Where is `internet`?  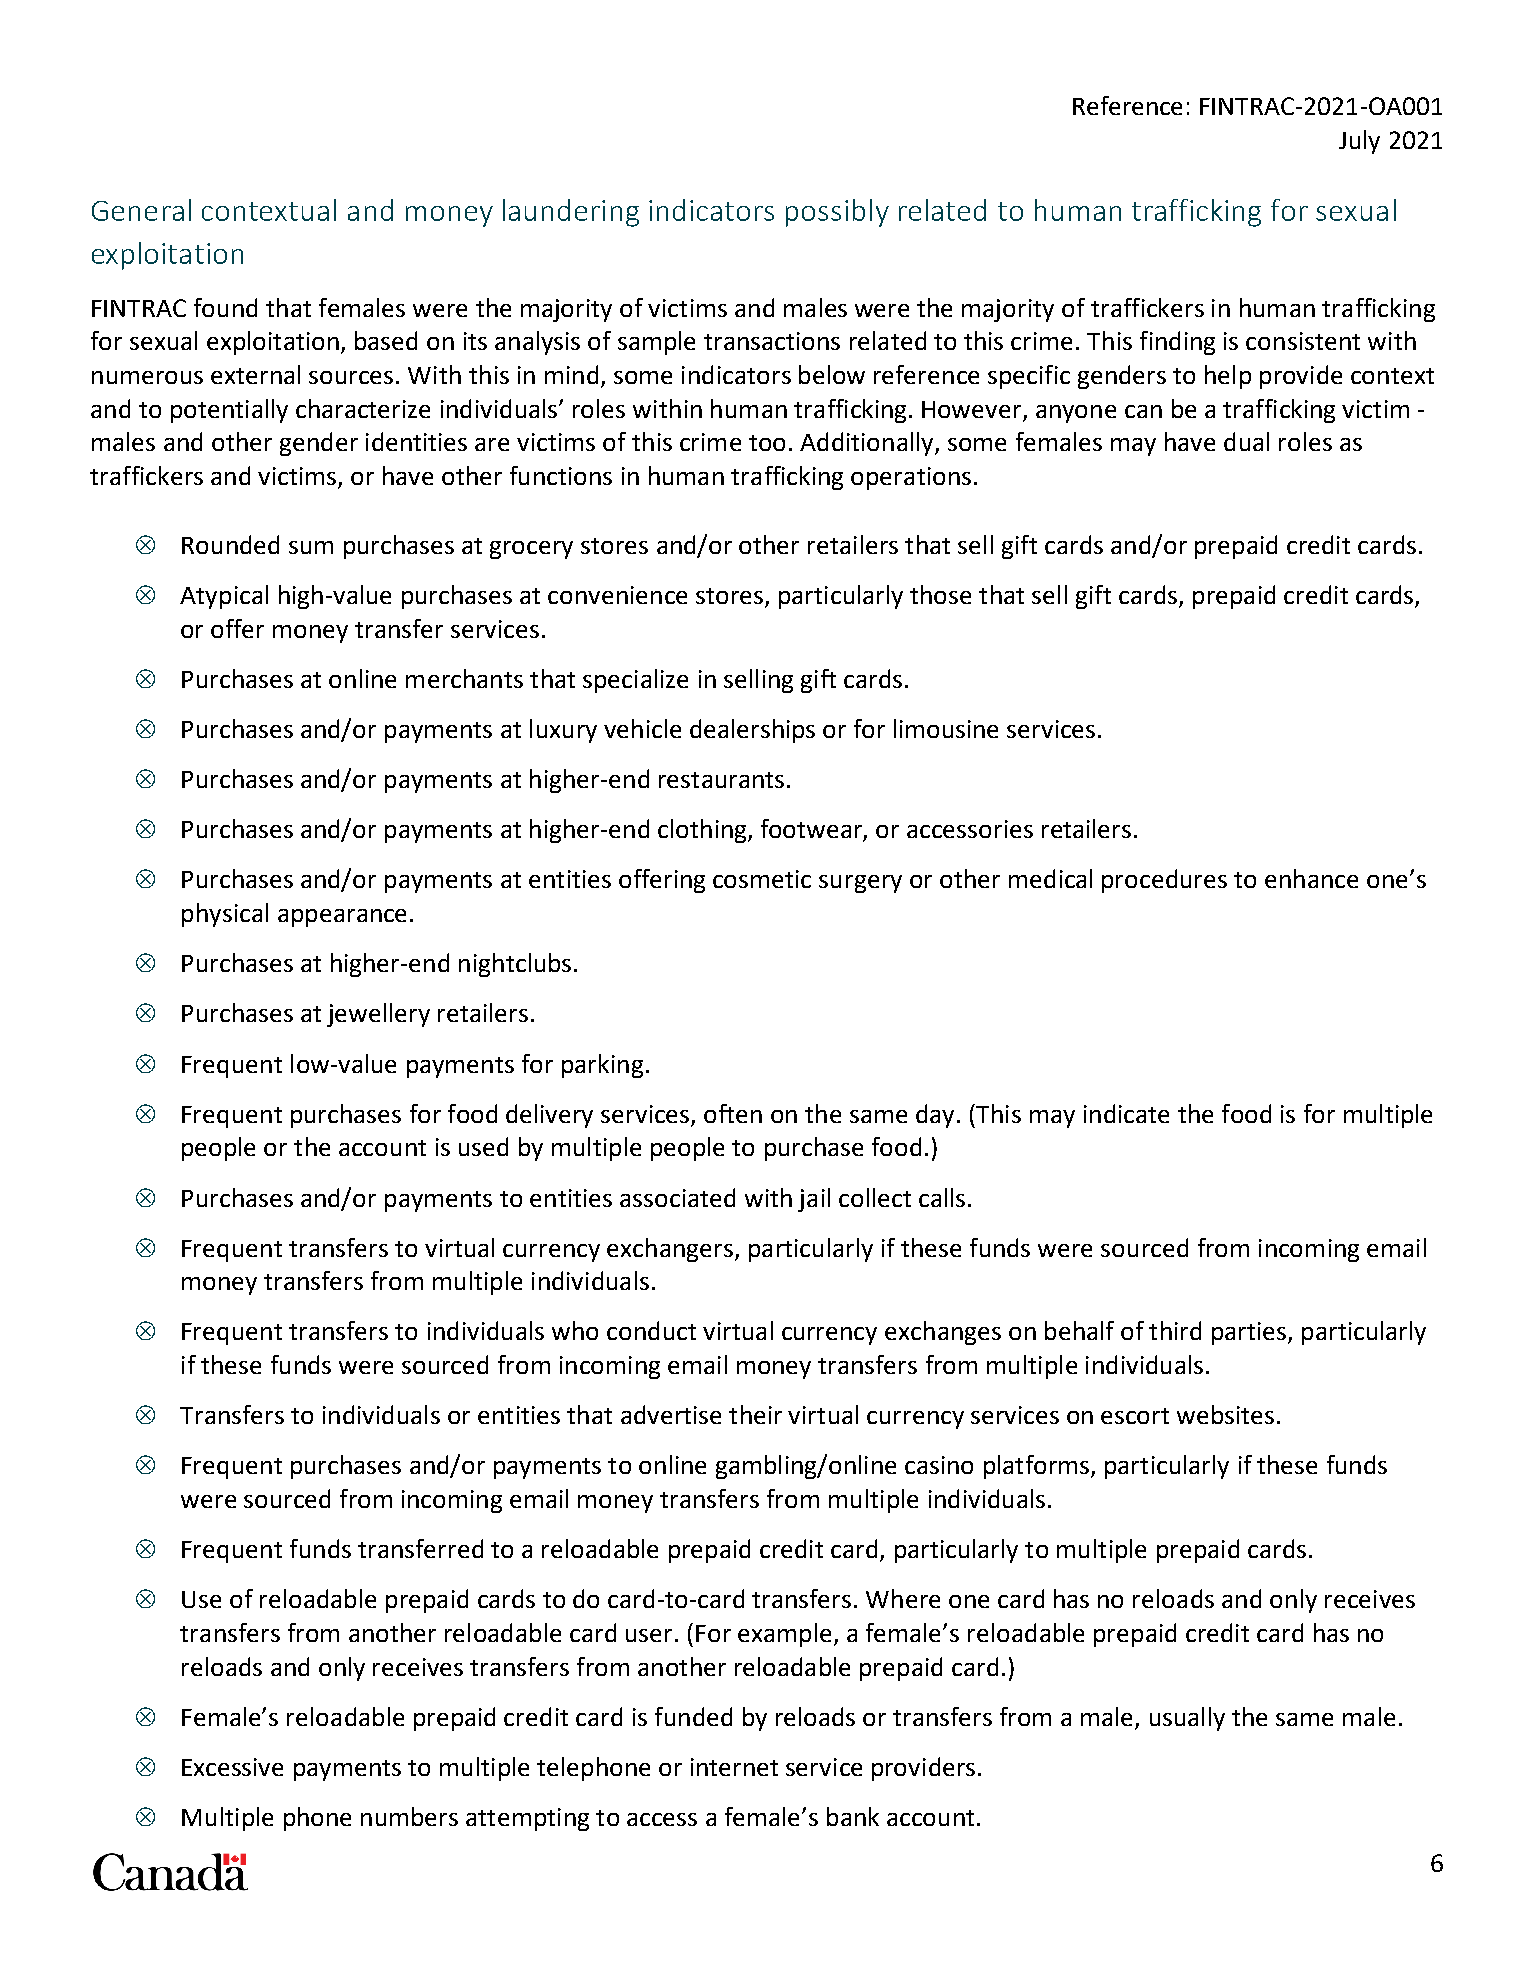
internet is located at coordinates (734, 1767).
